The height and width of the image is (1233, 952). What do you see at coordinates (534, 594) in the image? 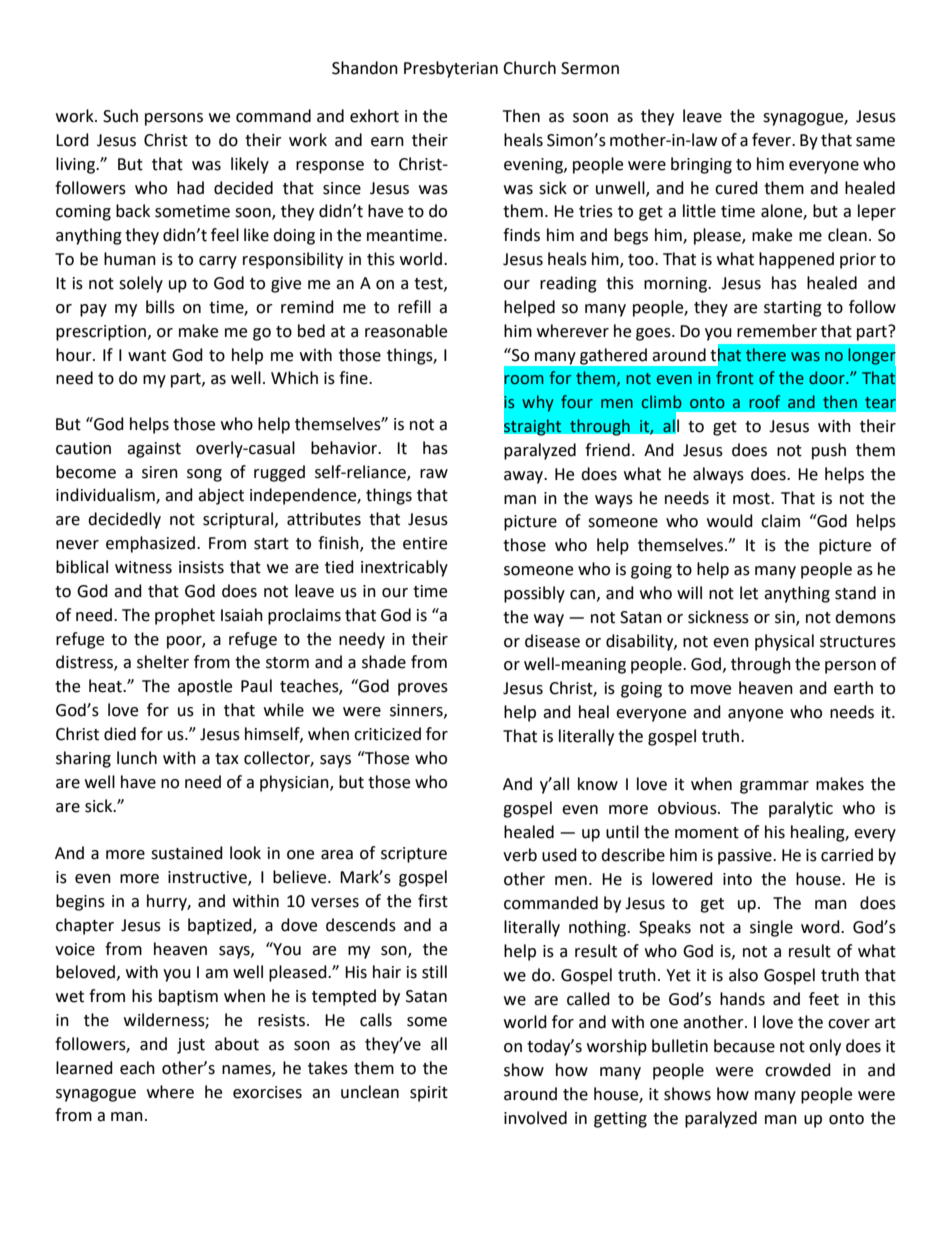
I see `possibly` at bounding box center [534, 594].
